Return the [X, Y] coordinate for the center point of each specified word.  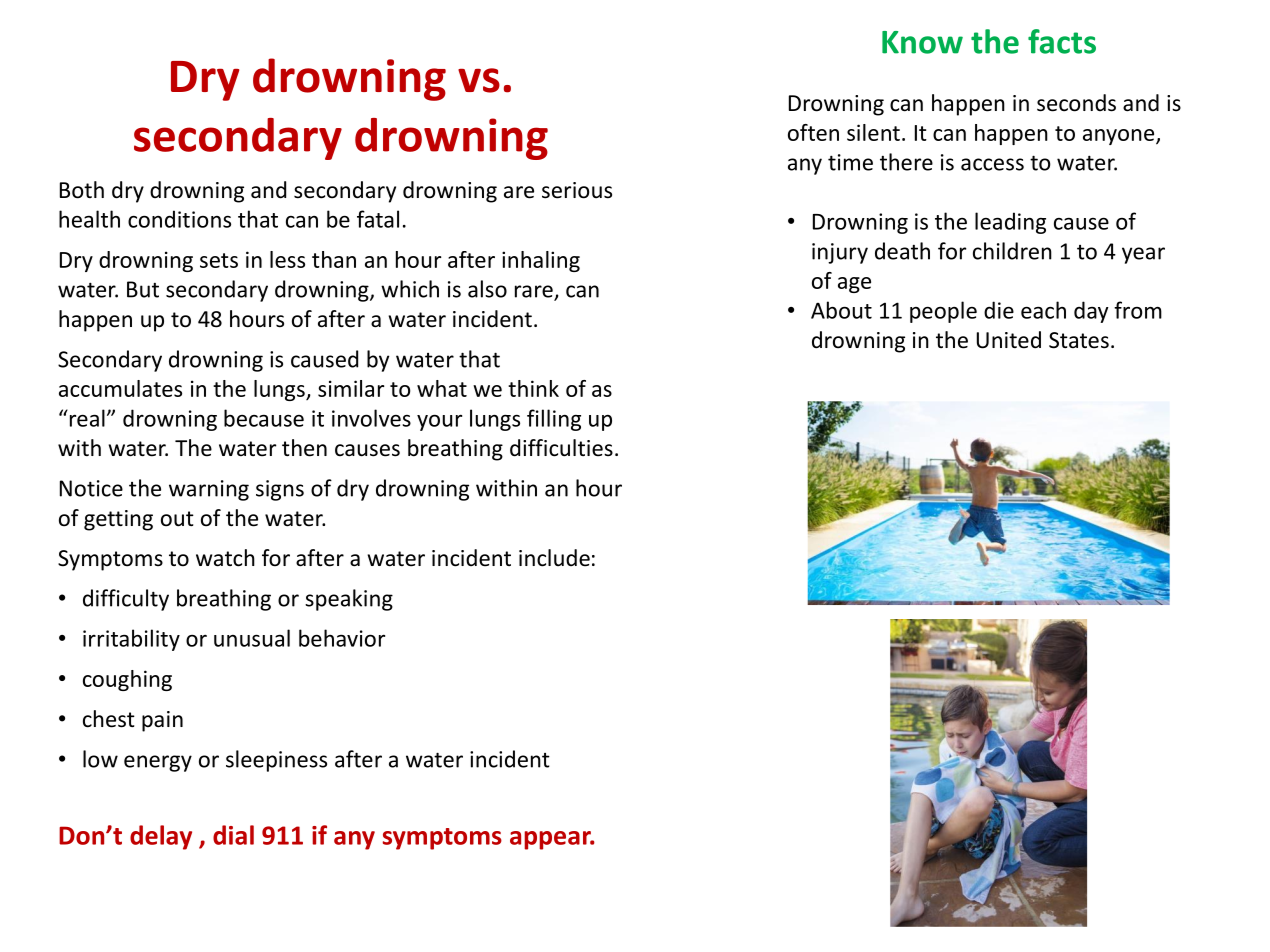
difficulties [561, 448]
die [999, 310]
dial [233, 835]
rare [535, 292]
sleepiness [276, 761]
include [554, 558]
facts [1062, 41]
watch [225, 558]
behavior [342, 638]
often [813, 132]
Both [82, 190]
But [143, 289]
